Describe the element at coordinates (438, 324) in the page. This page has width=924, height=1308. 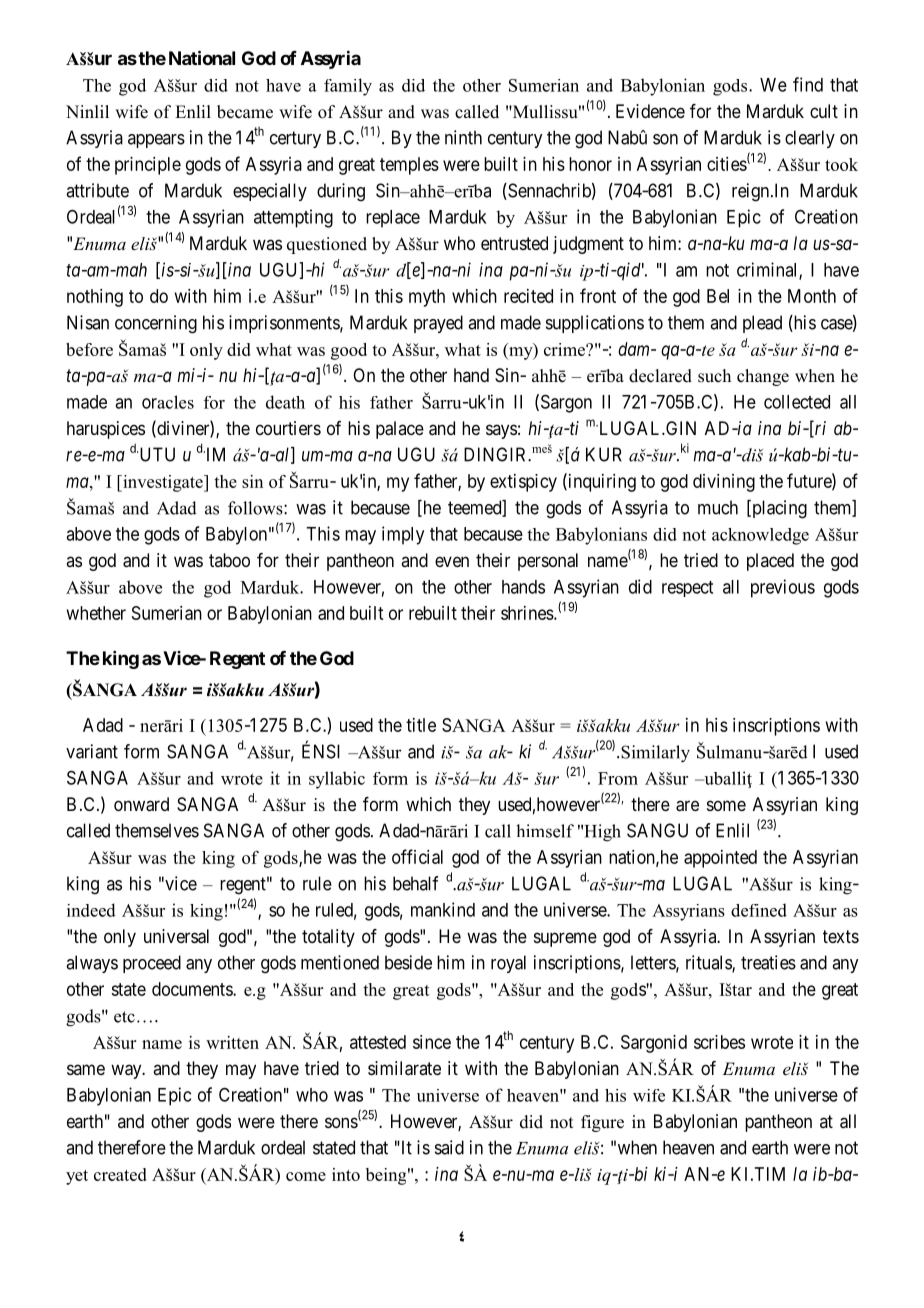
I see `prayed` at that location.
